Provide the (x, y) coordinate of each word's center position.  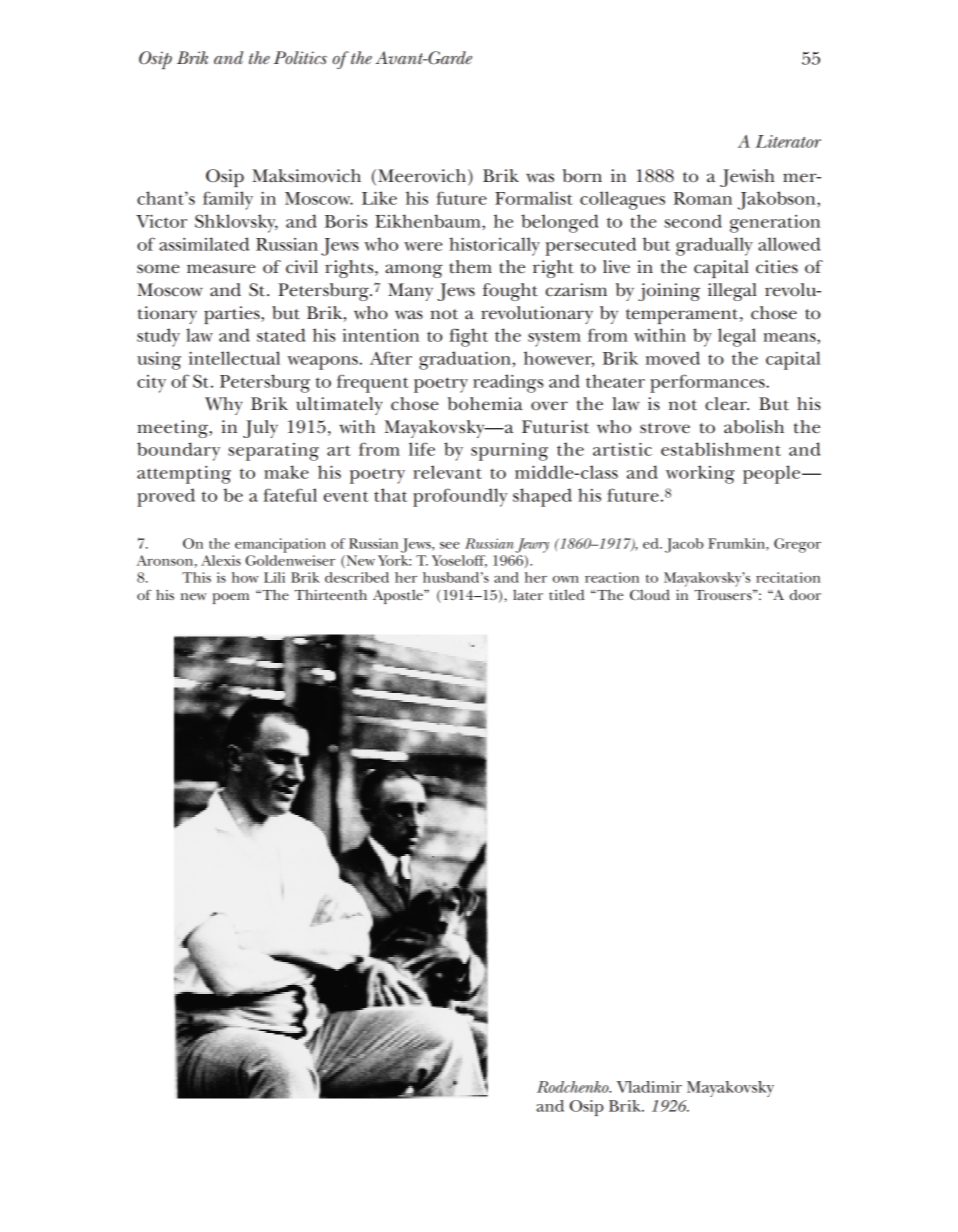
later (528, 595)
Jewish (747, 178)
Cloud (650, 595)
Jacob (684, 545)
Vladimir (649, 1087)
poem (231, 598)
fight (468, 337)
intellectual (234, 358)
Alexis (221, 560)
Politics (300, 58)
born (582, 176)
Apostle (399, 597)
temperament (683, 316)
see (450, 545)
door (805, 595)
